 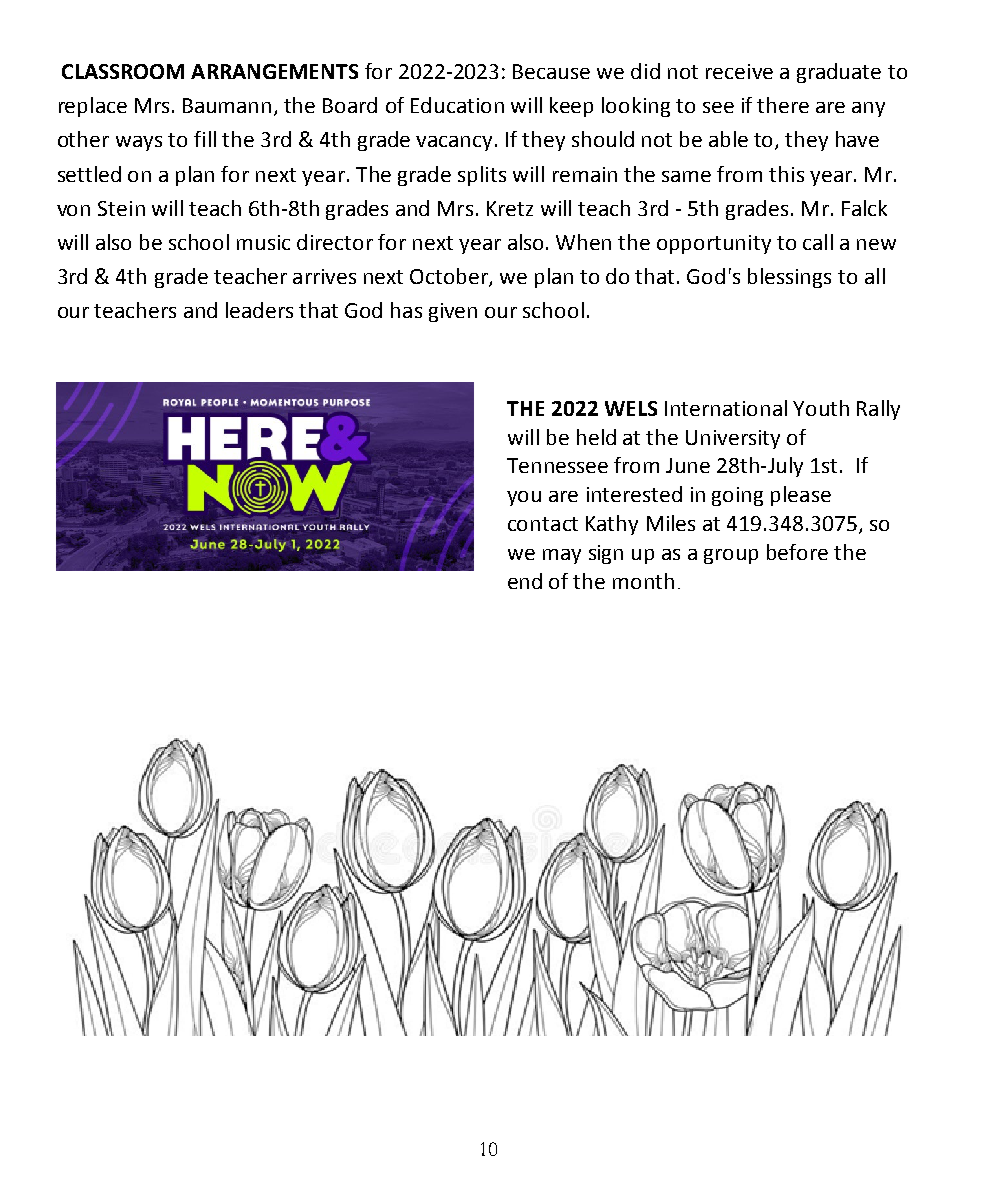 I want to click on there, so click(x=783, y=105).
